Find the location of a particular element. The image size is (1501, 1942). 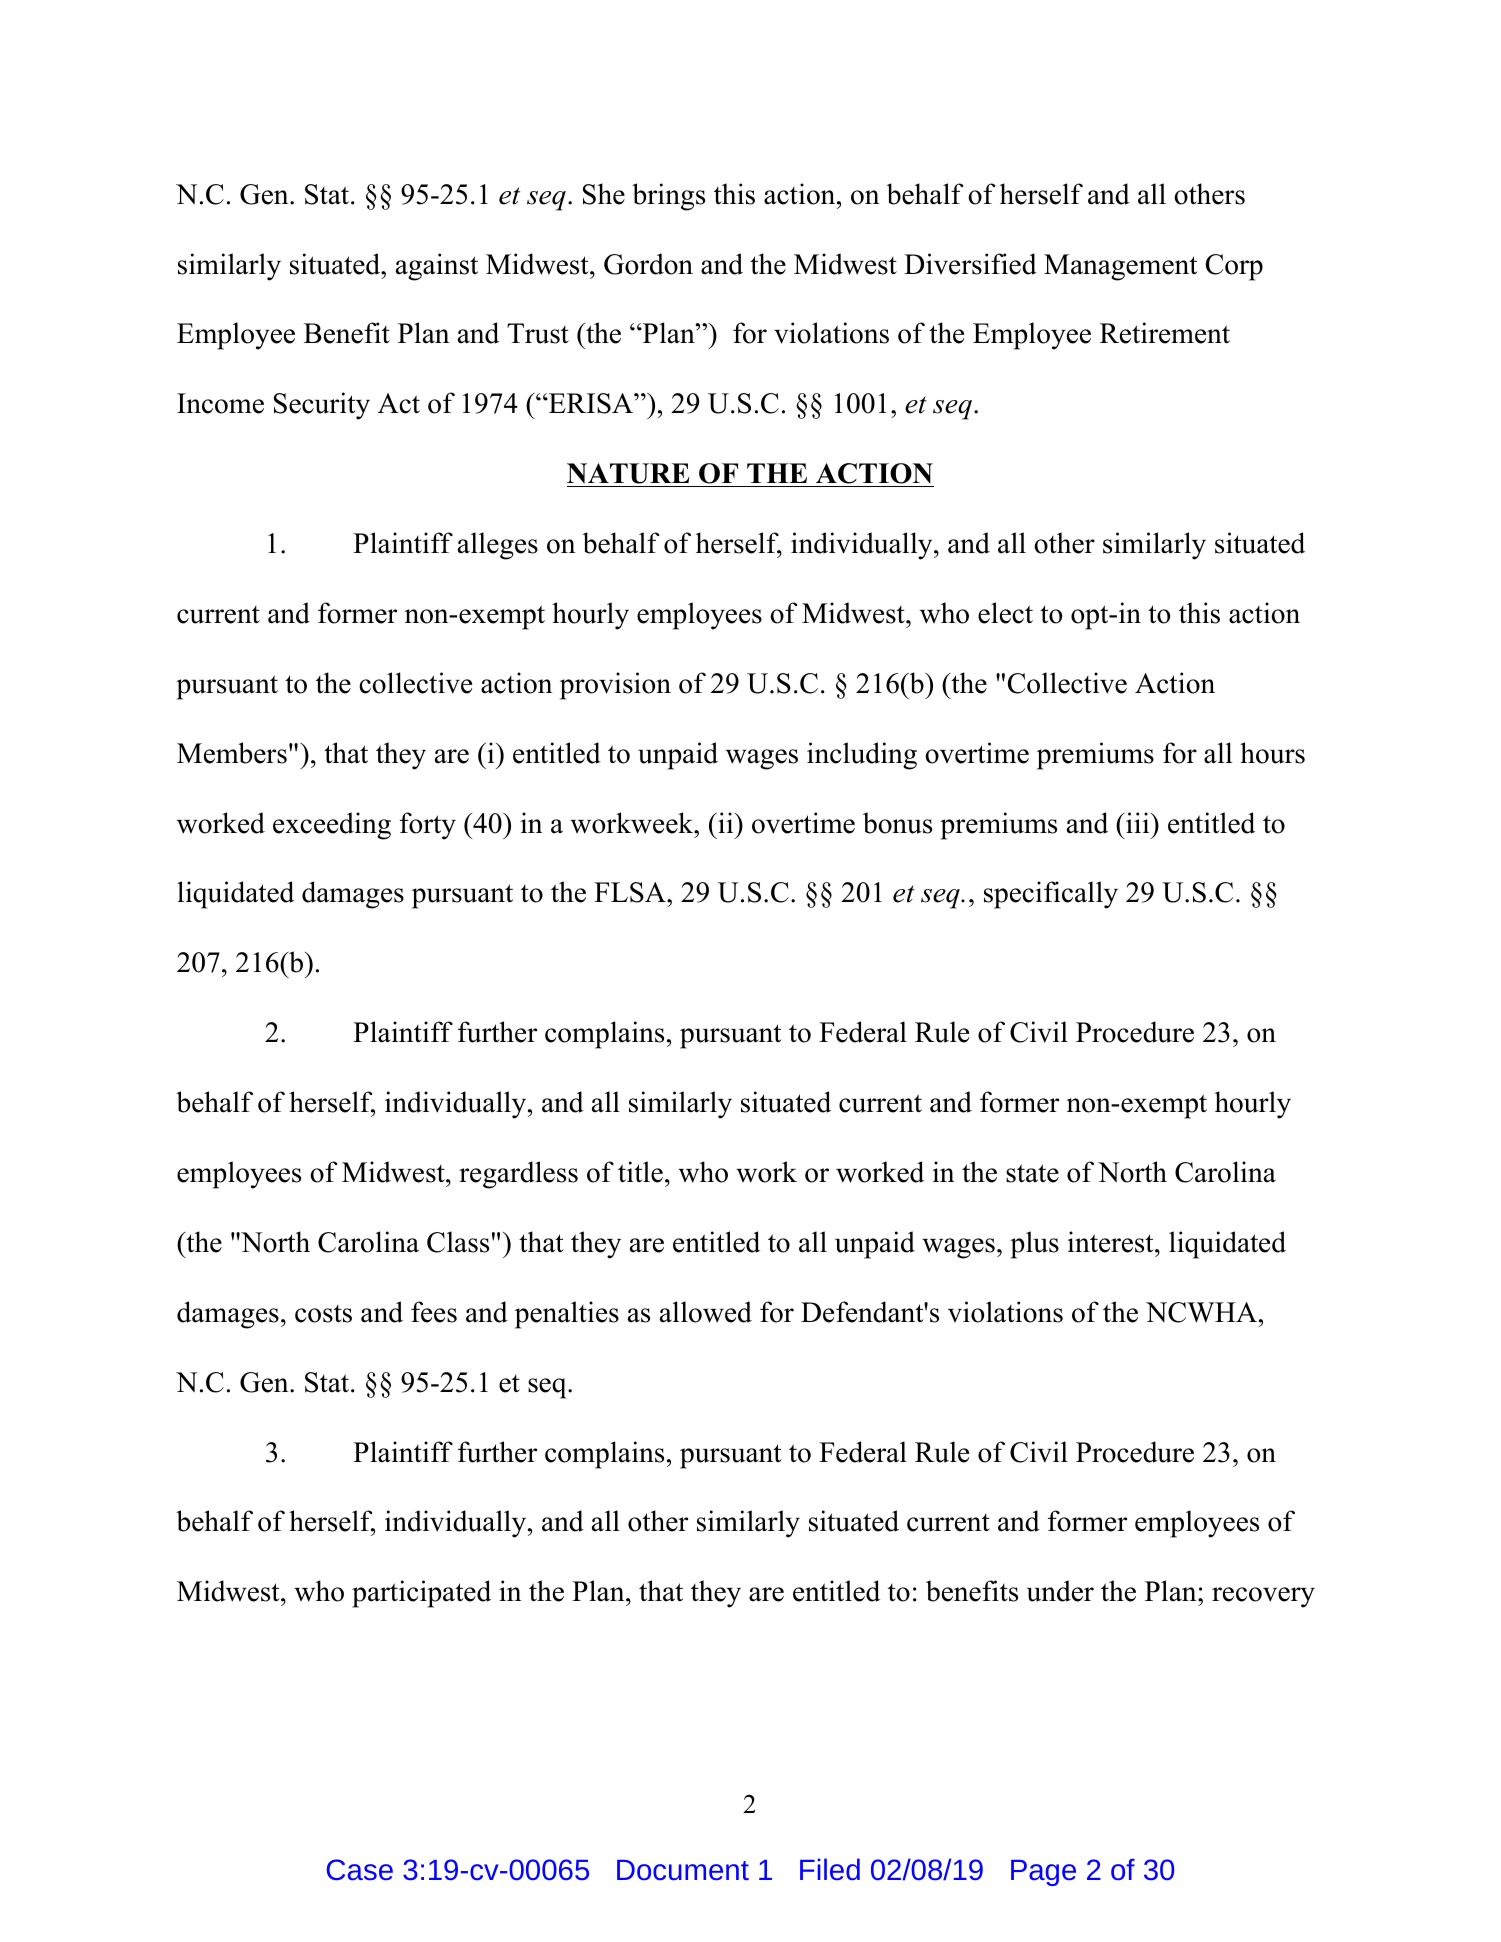

FLSA is located at coordinates (631, 892).
